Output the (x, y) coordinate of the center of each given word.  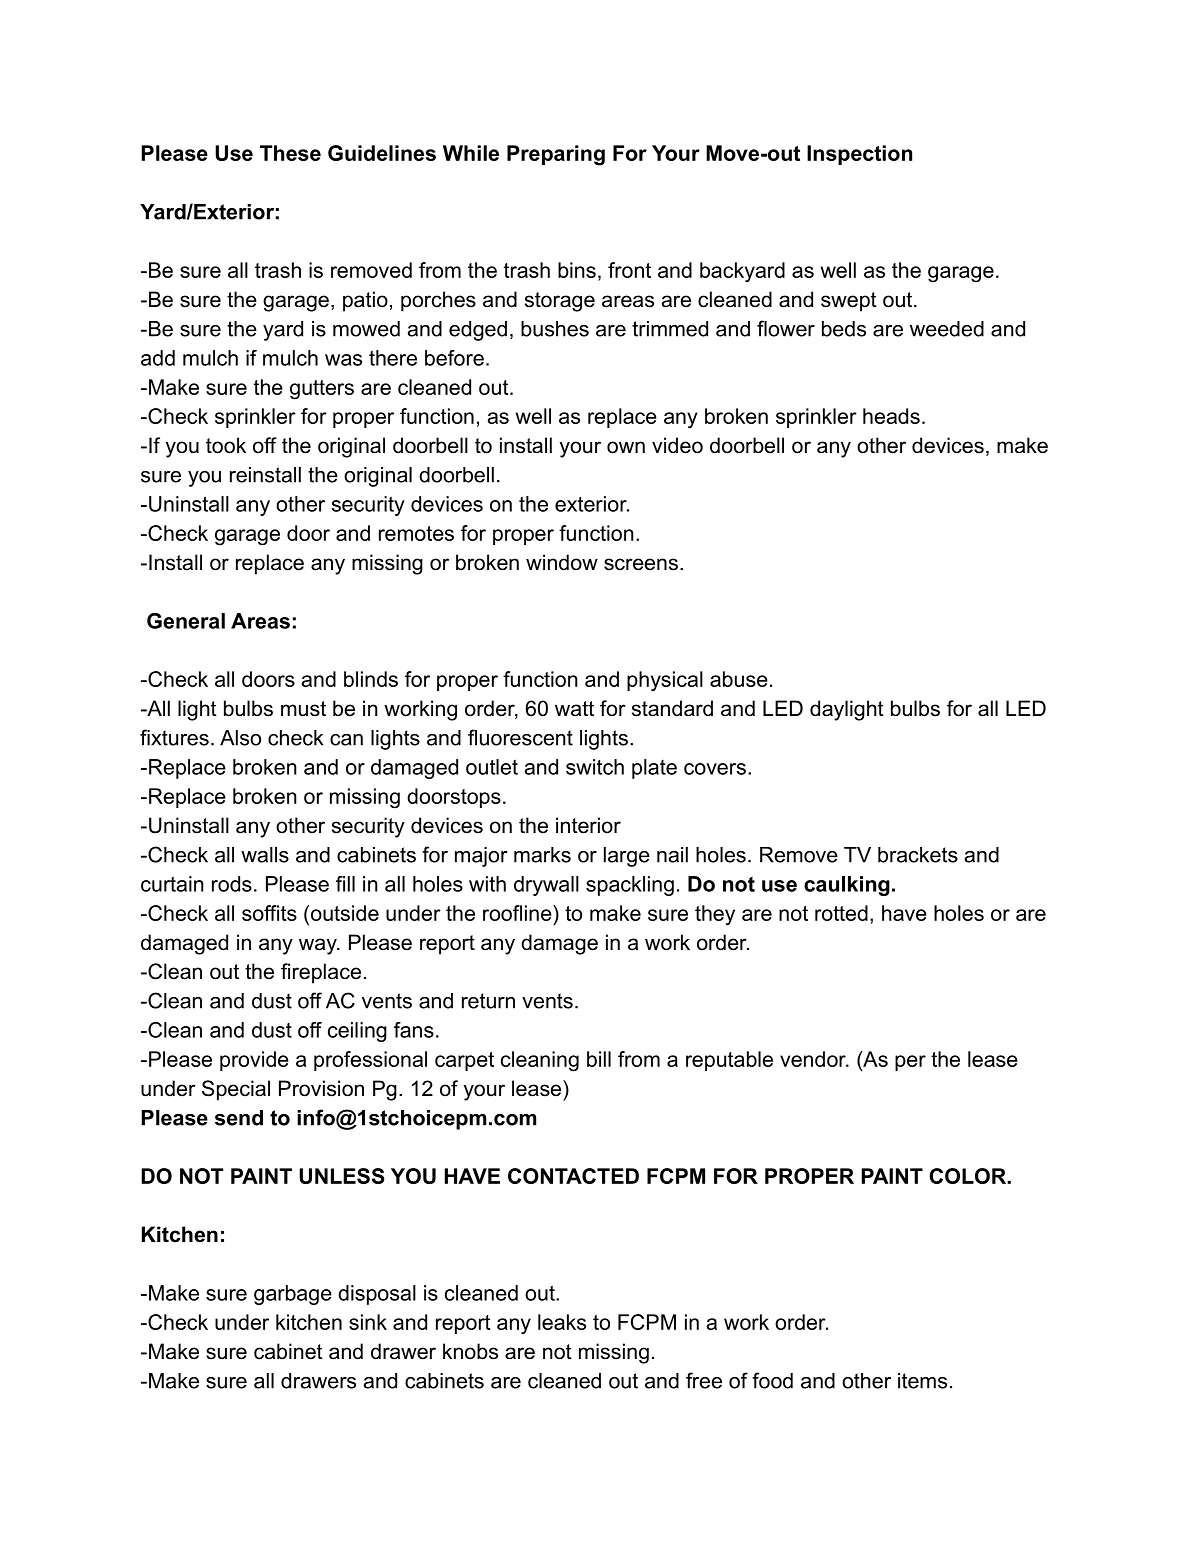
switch (595, 767)
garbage (293, 1295)
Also (240, 738)
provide (254, 1061)
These (290, 153)
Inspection (859, 155)
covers (715, 769)
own (626, 447)
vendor (814, 1059)
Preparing (556, 155)
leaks (562, 1322)
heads (891, 416)
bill (599, 1059)
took (226, 445)
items (922, 1381)
